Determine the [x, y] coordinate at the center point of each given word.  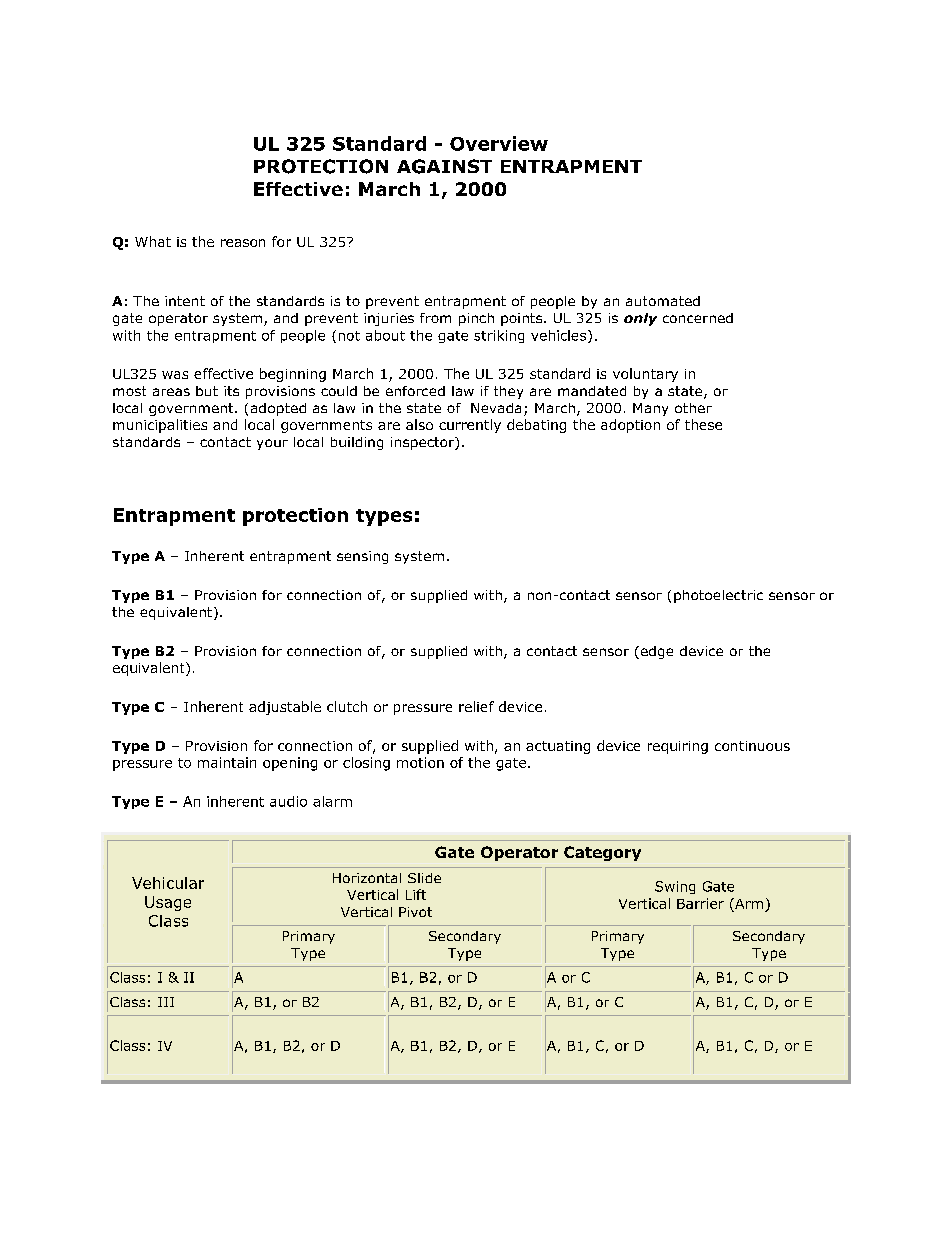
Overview [499, 143]
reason [243, 243]
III [166, 1002]
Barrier [700, 903]
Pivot [415, 912]
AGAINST [444, 166]
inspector [423, 443]
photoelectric [718, 596]
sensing [362, 557]
